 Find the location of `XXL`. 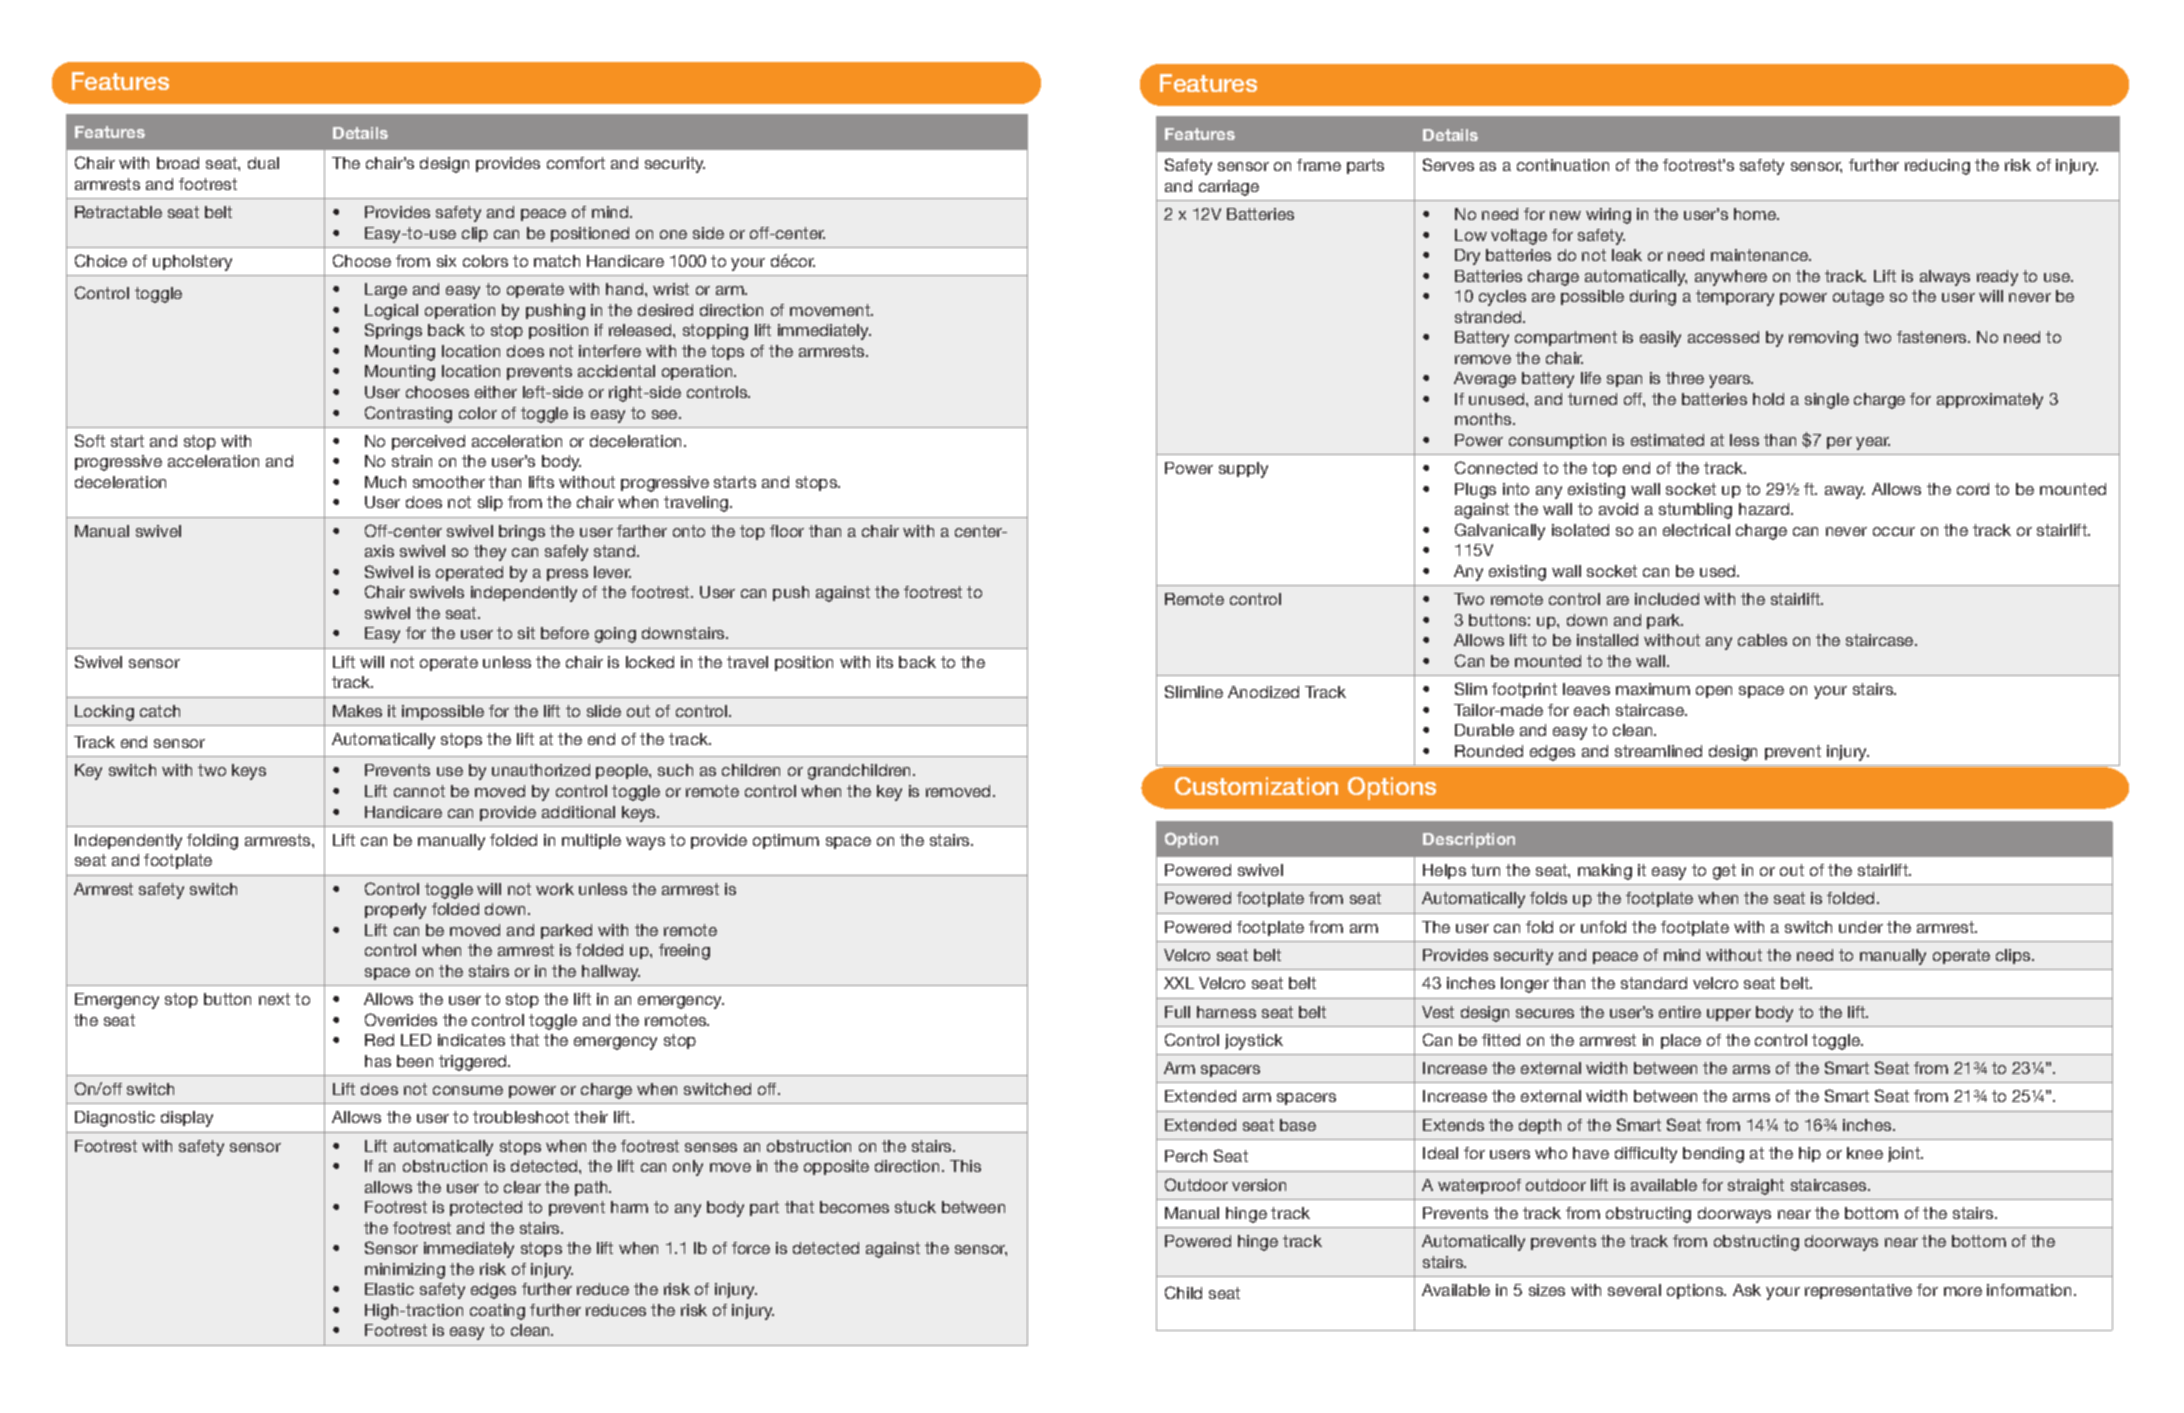

XXL is located at coordinates (1179, 983).
